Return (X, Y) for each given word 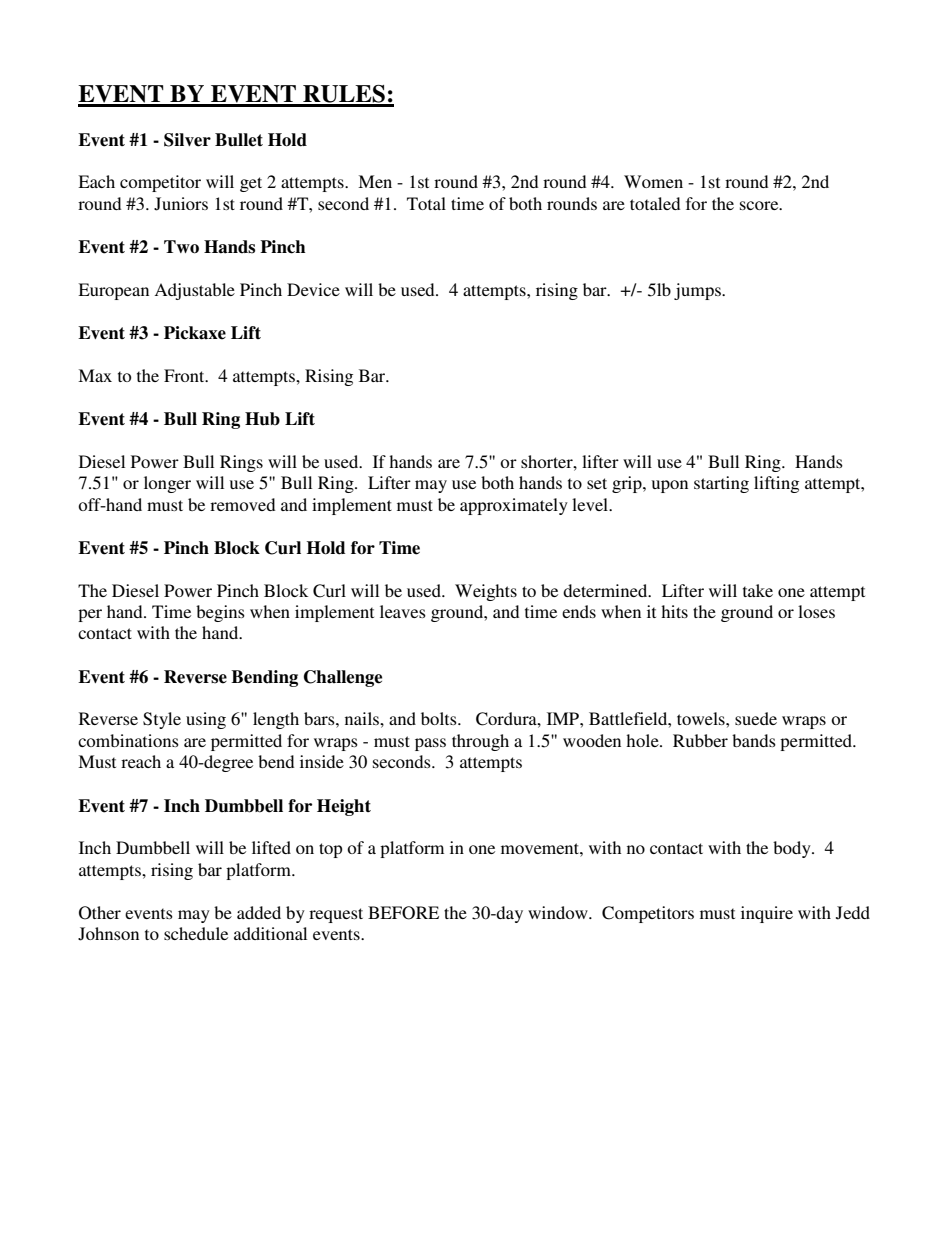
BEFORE (403, 913)
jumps (698, 291)
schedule (196, 933)
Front (185, 375)
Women (653, 181)
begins (220, 613)
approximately (514, 506)
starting (721, 484)
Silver (187, 140)
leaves (403, 611)
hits (674, 611)
